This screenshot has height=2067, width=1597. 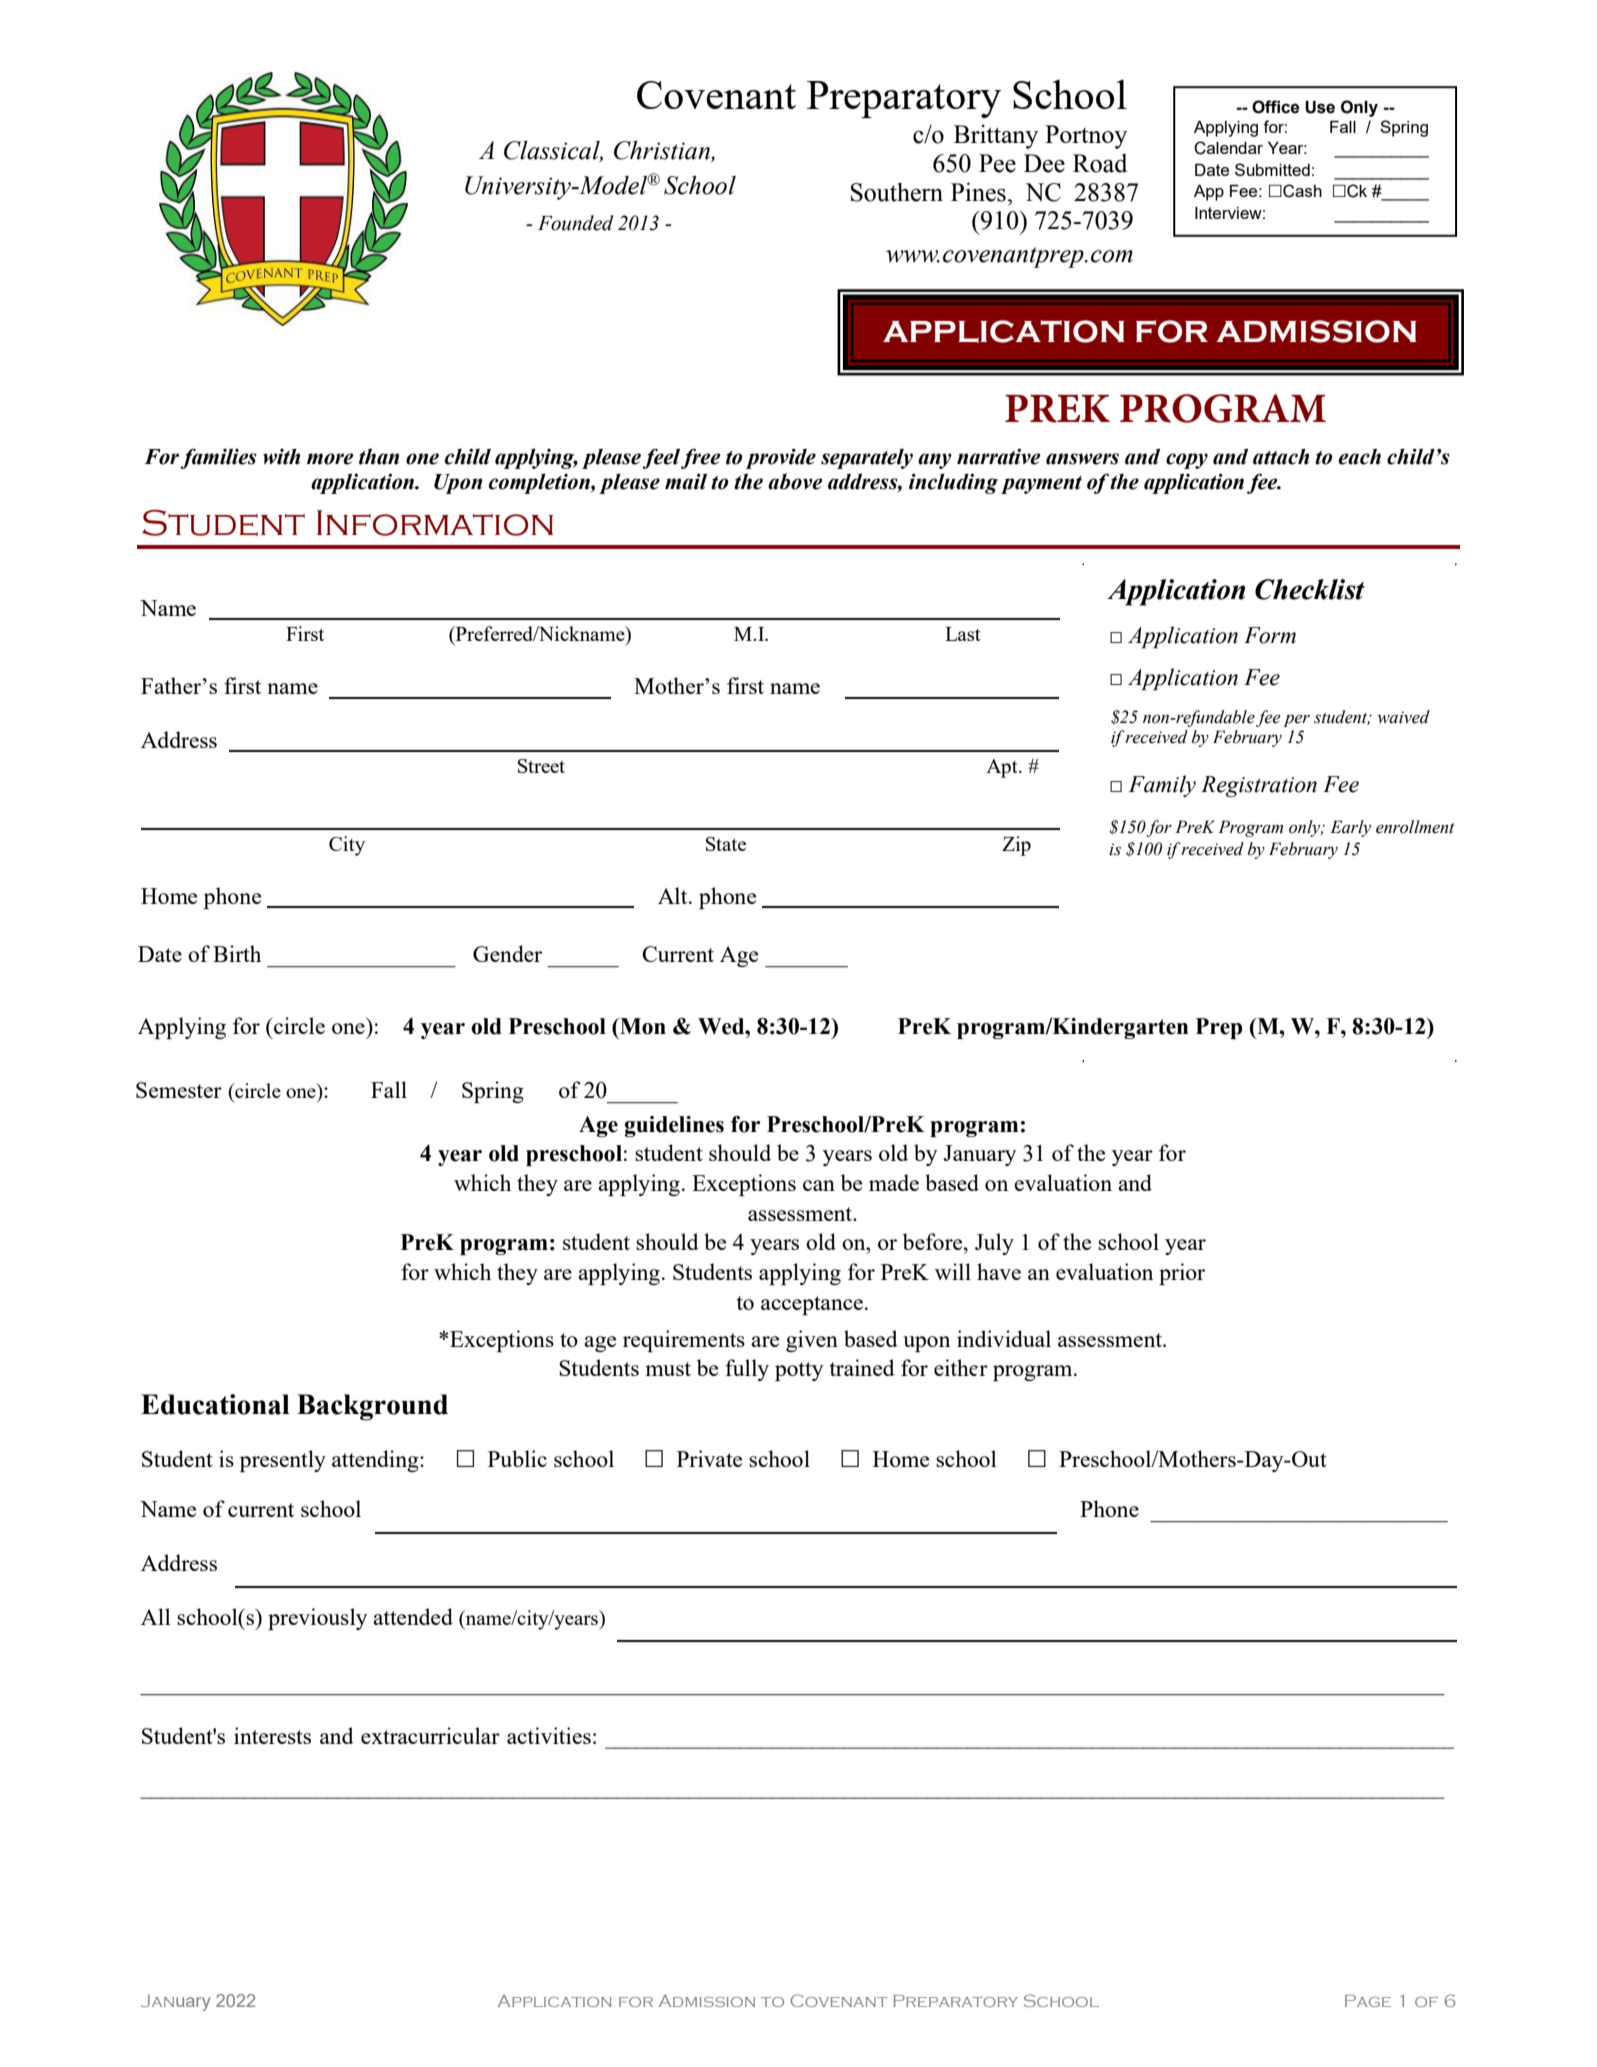 I want to click on activities, so click(x=549, y=1735).
